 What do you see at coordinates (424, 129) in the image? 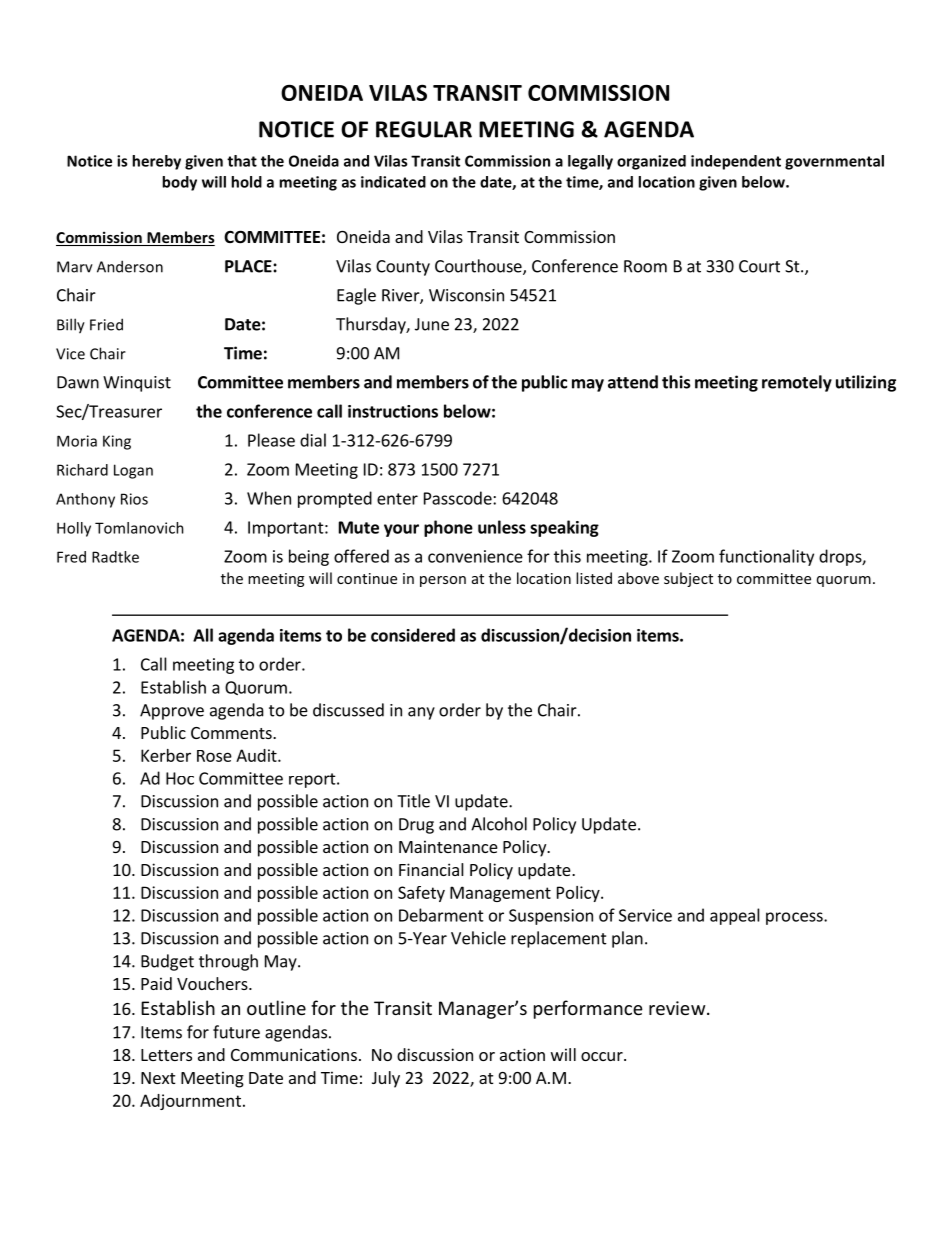
I see `REGULAR` at bounding box center [424, 129].
